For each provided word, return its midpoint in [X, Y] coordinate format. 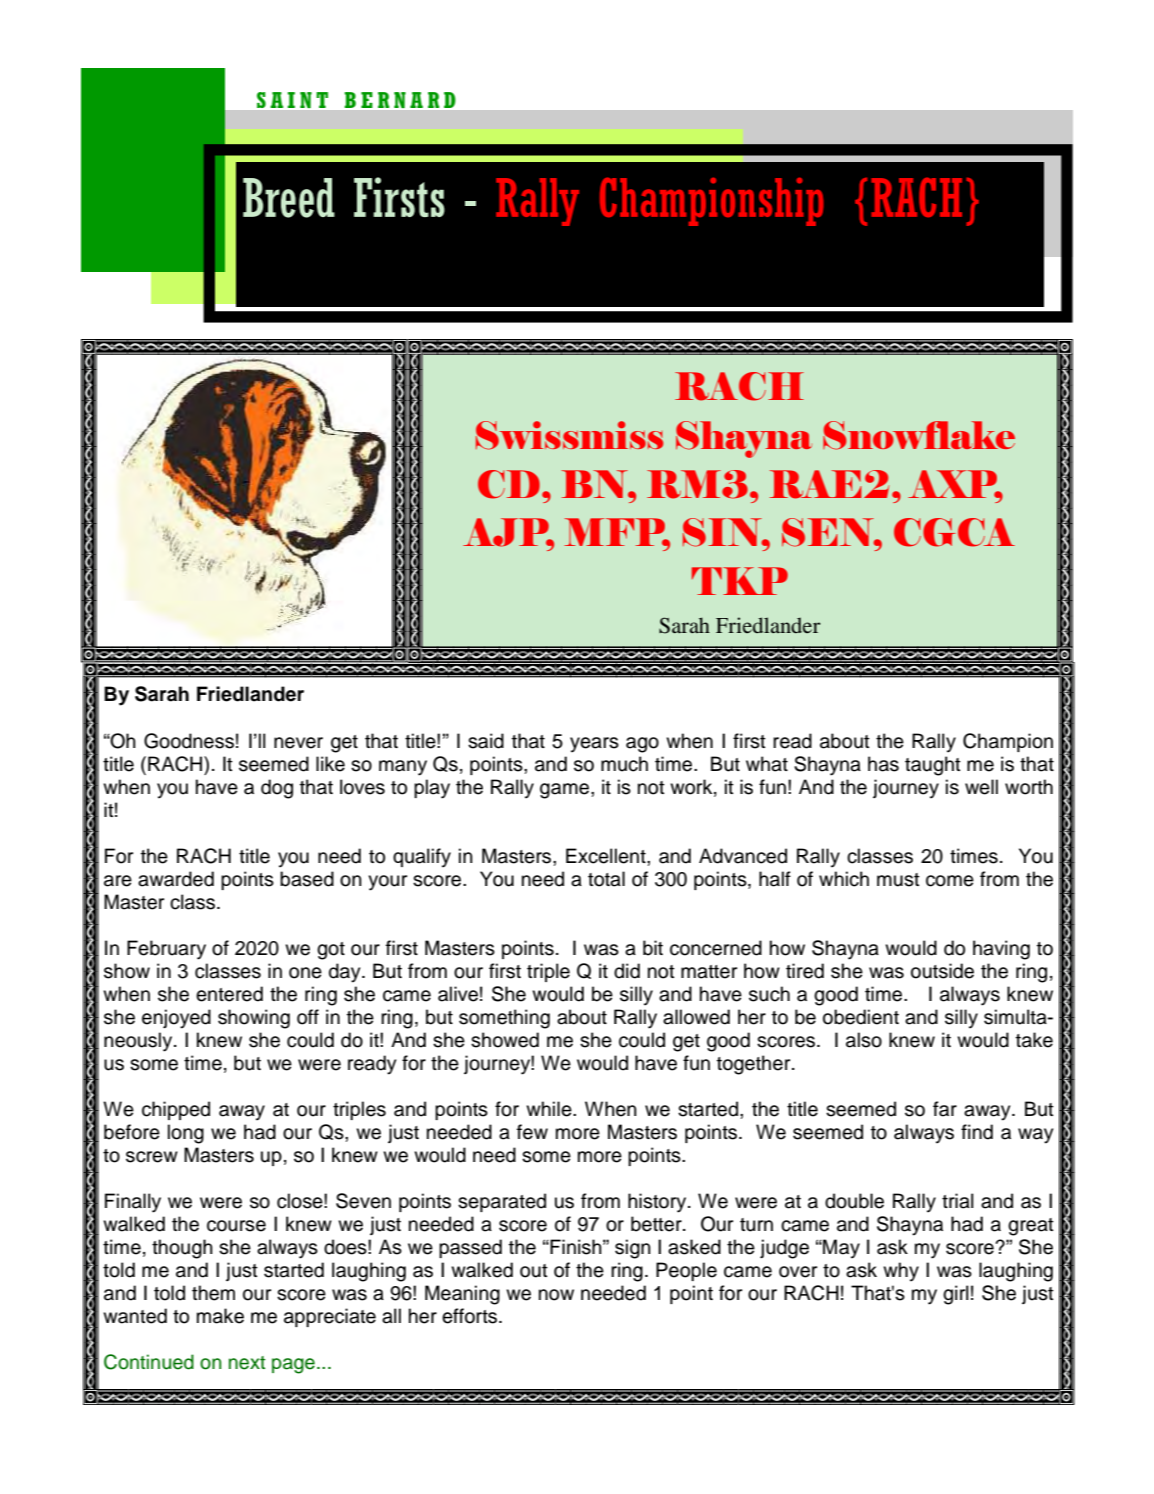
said [486, 741]
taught [933, 766]
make [220, 1316]
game [566, 791]
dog [277, 789]
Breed [289, 198]
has [883, 764]
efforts [471, 1316]
